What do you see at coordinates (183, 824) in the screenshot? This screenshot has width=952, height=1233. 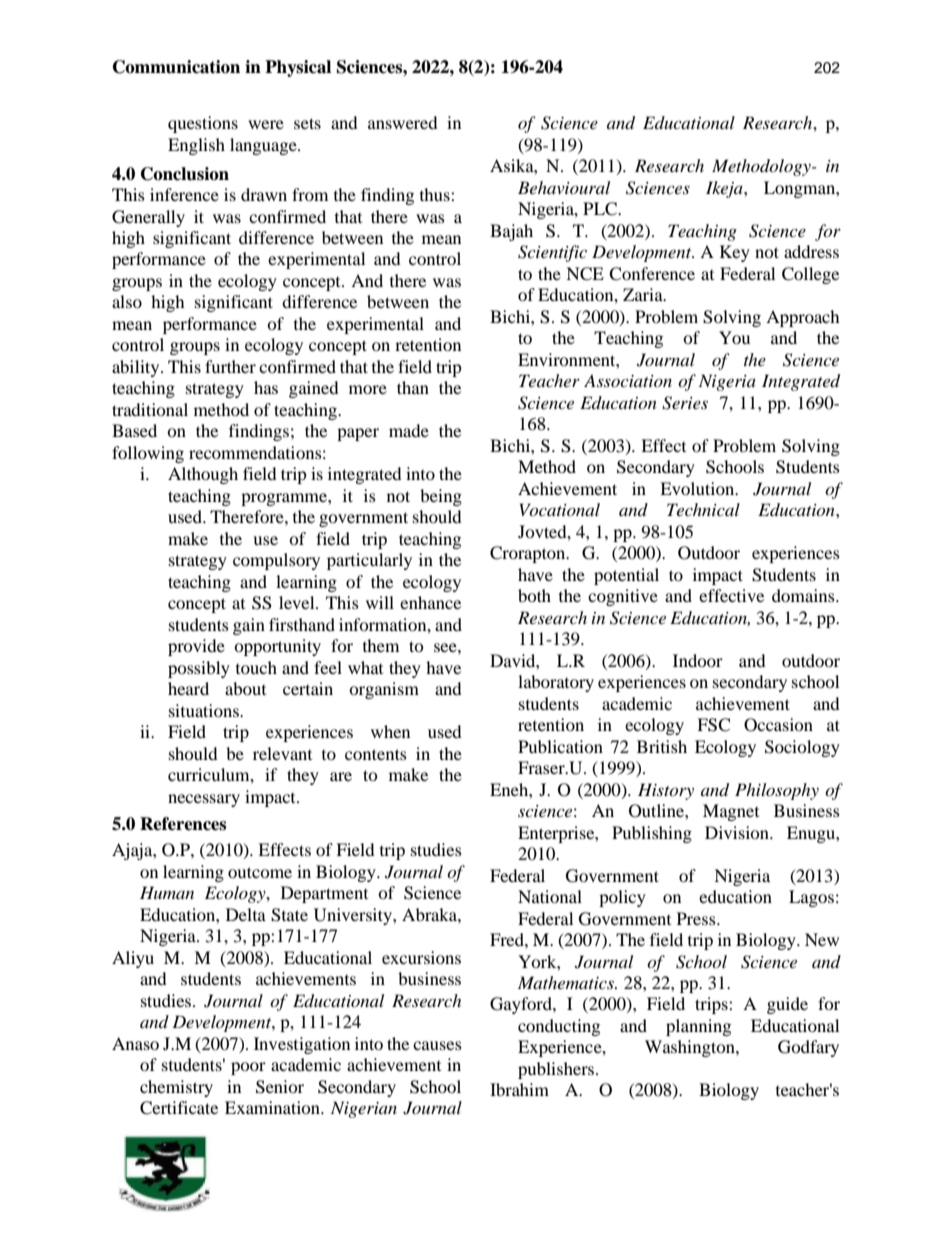 I see `References` at bounding box center [183, 824].
